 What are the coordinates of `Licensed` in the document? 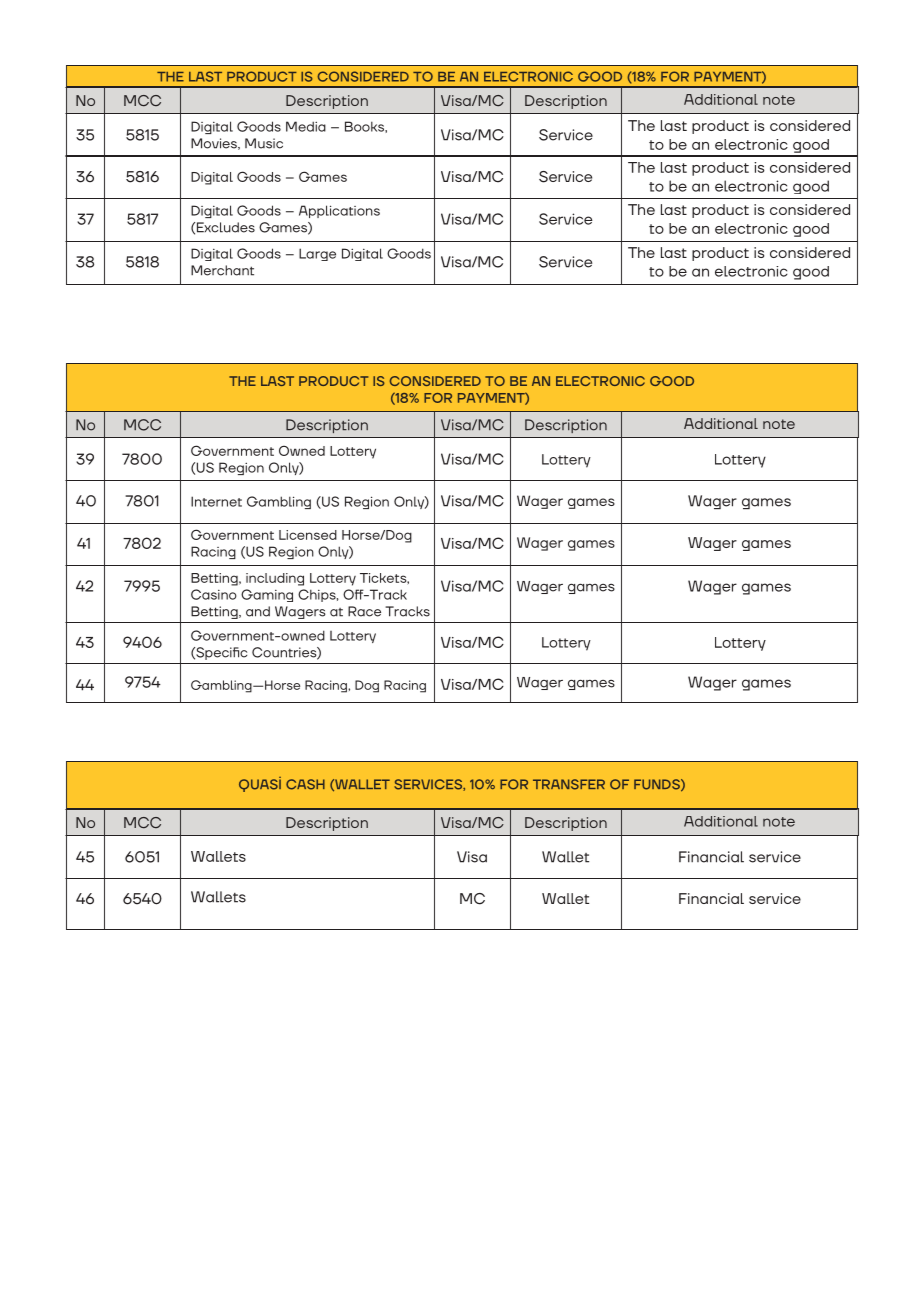 It's located at (308, 535).
